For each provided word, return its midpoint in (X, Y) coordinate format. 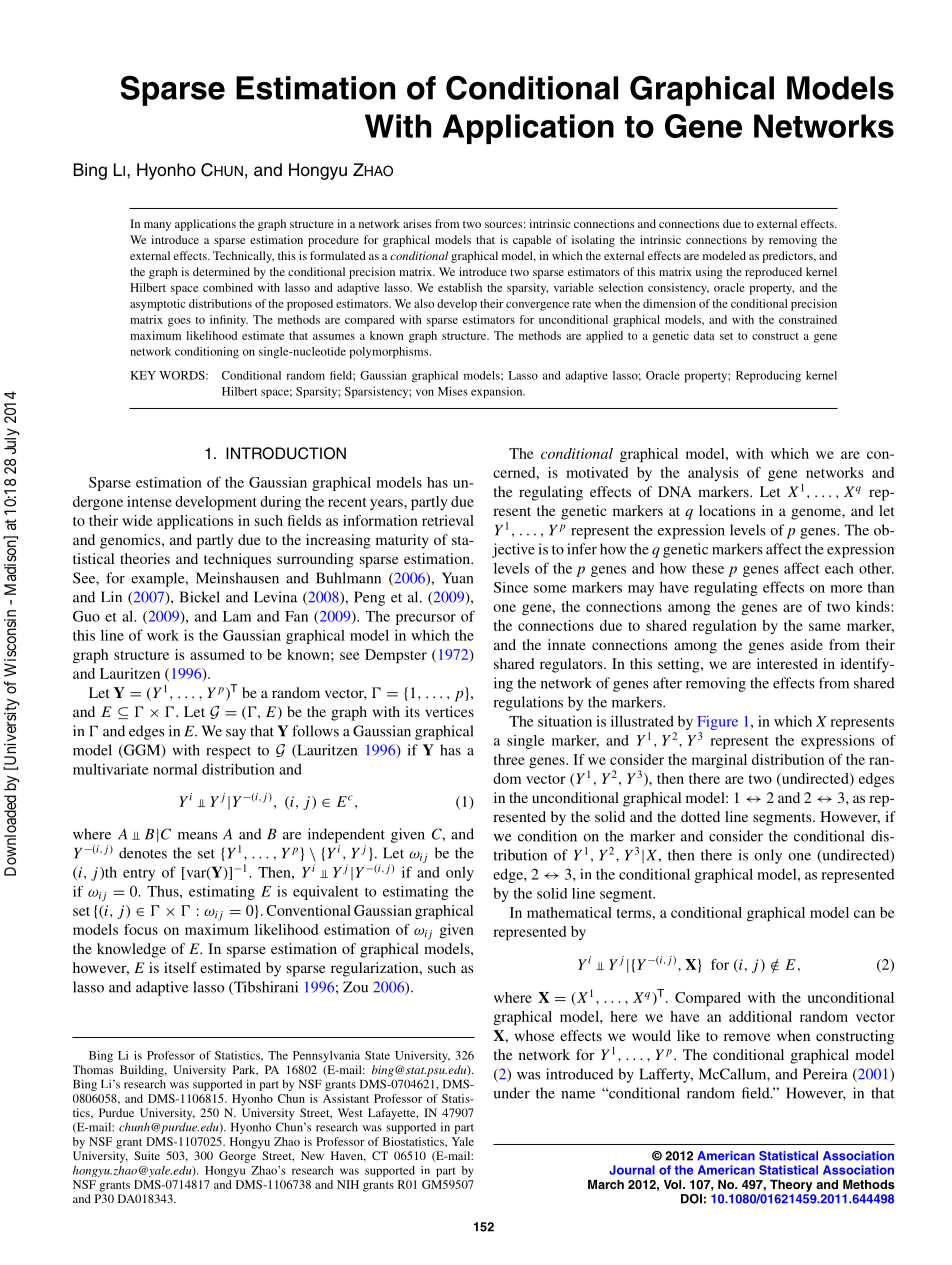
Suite (147, 1155)
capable (532, 241)
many (157, 226)
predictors (788, 257)
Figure (717, 723)
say (236, 734)
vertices (449, 711)
